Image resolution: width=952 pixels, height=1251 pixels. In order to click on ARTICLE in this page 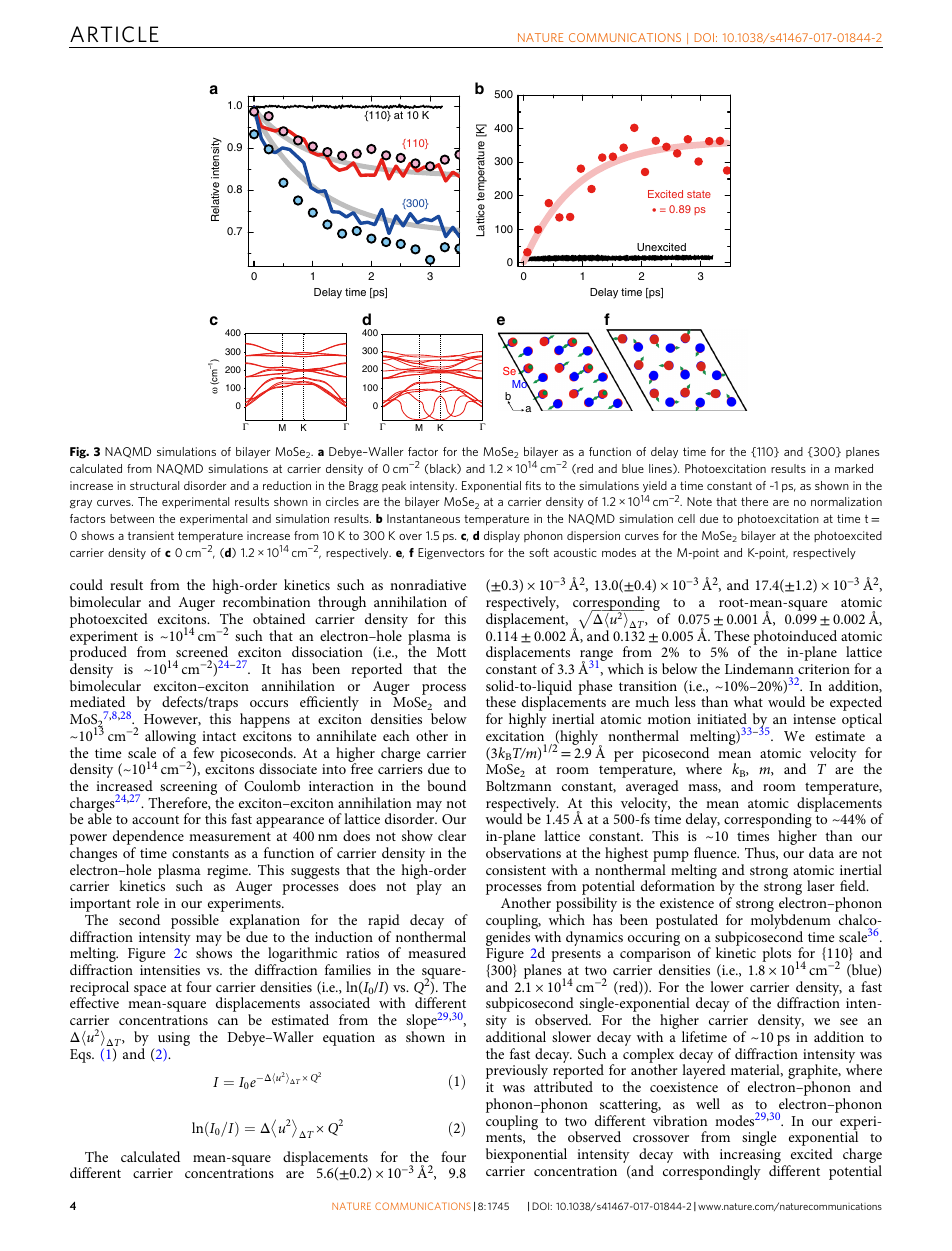, I will do `click(114, 34)`.
